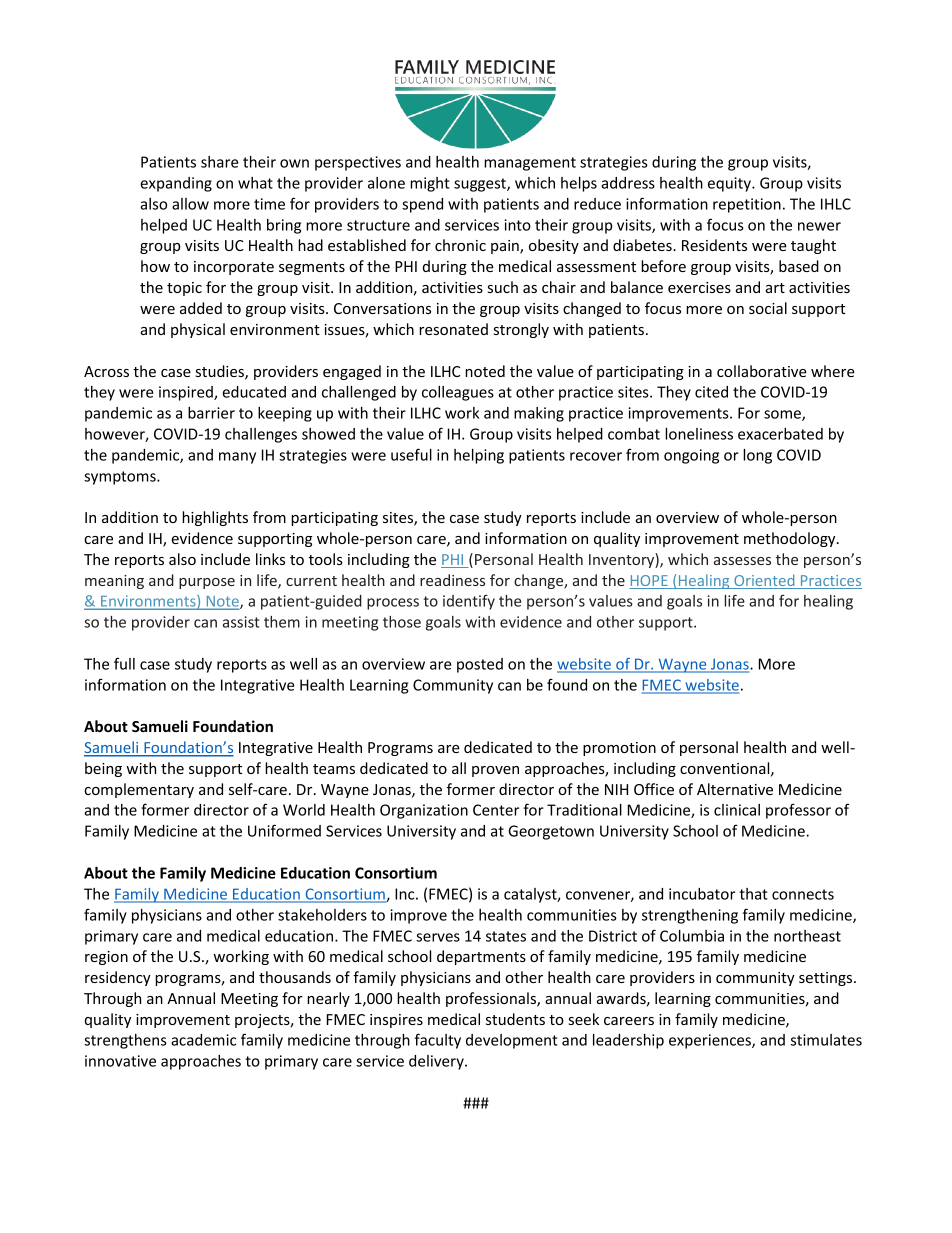 This screenshot has width=952, height=1233. What do you see at coordinates (764, 581) in the screenshot?
I see `Oriented` at bounding box center [764, 581].
